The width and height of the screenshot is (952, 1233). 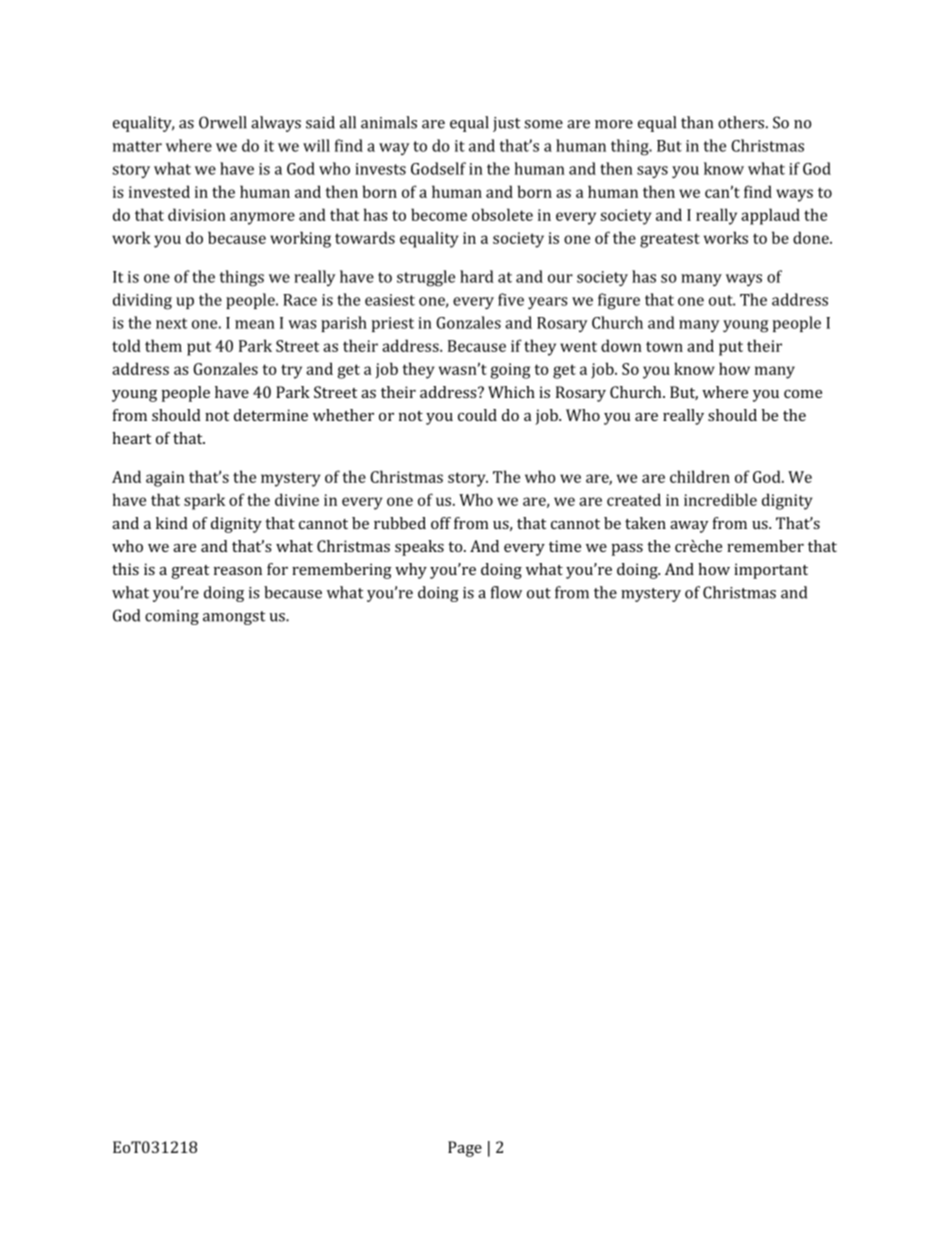 What do you see at coordinates (172, 617) in the screenshot?
I see `coming` at bounding box center [172, 617].
